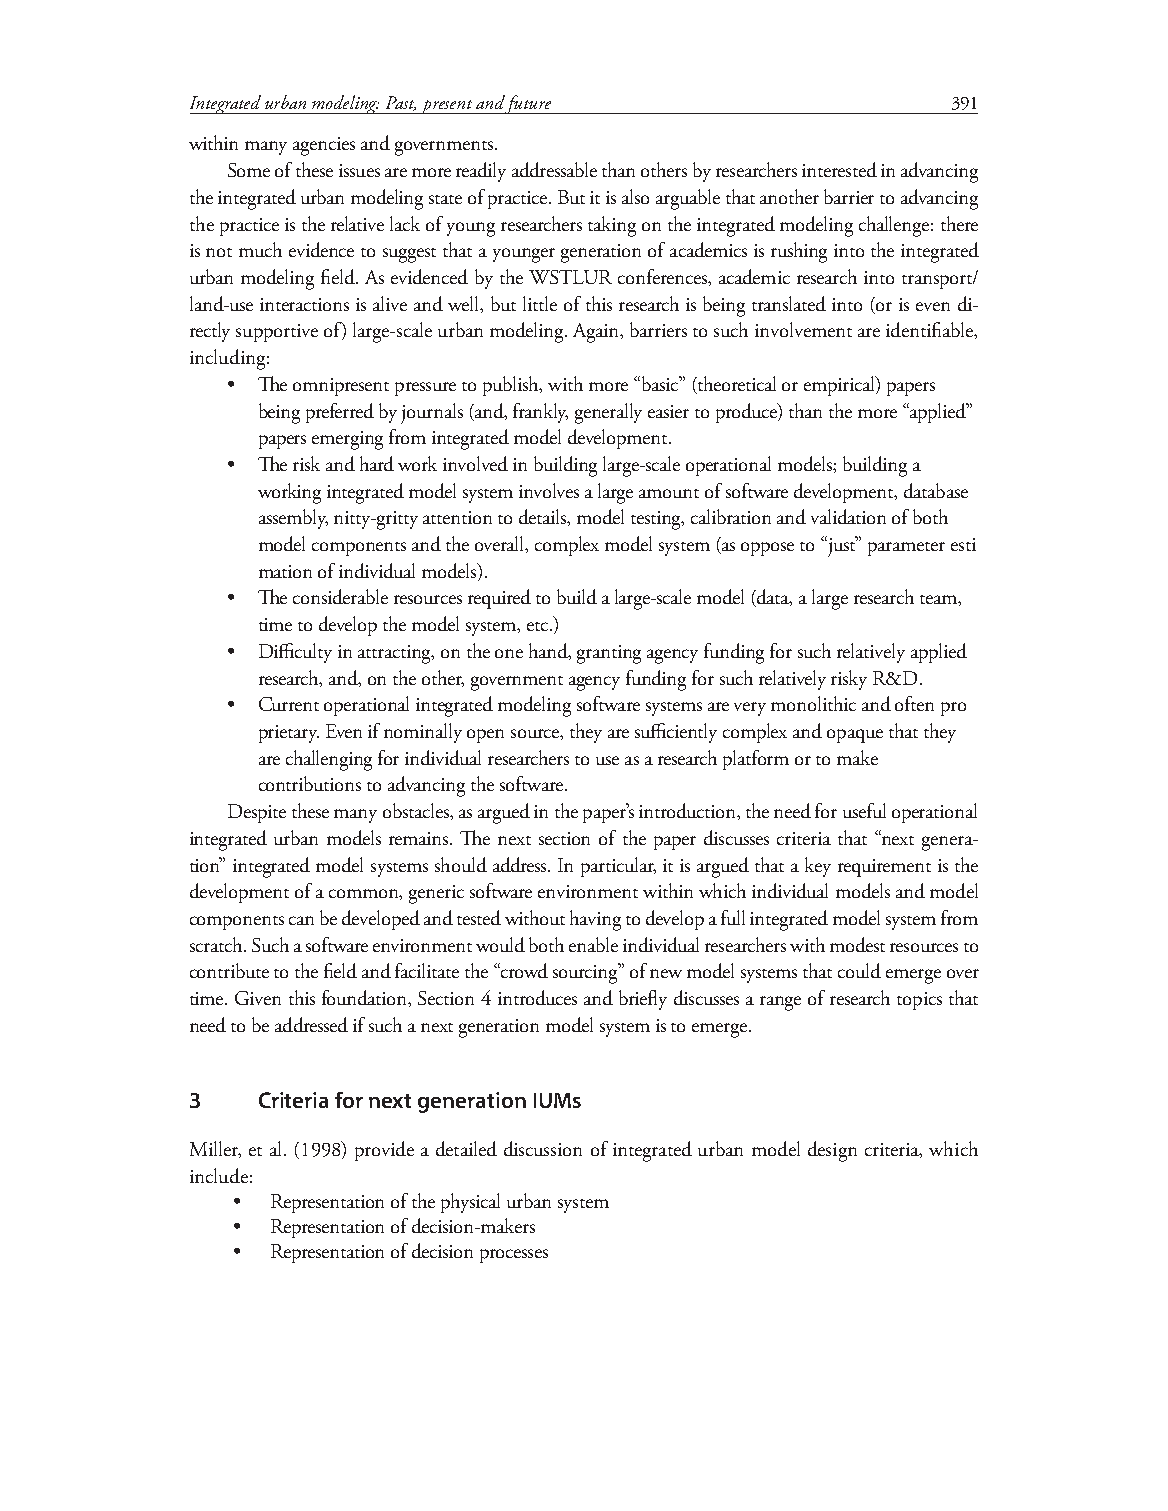 This screenshot has width=1168, height=1511. I want to click on enable, so click(593, 944).
